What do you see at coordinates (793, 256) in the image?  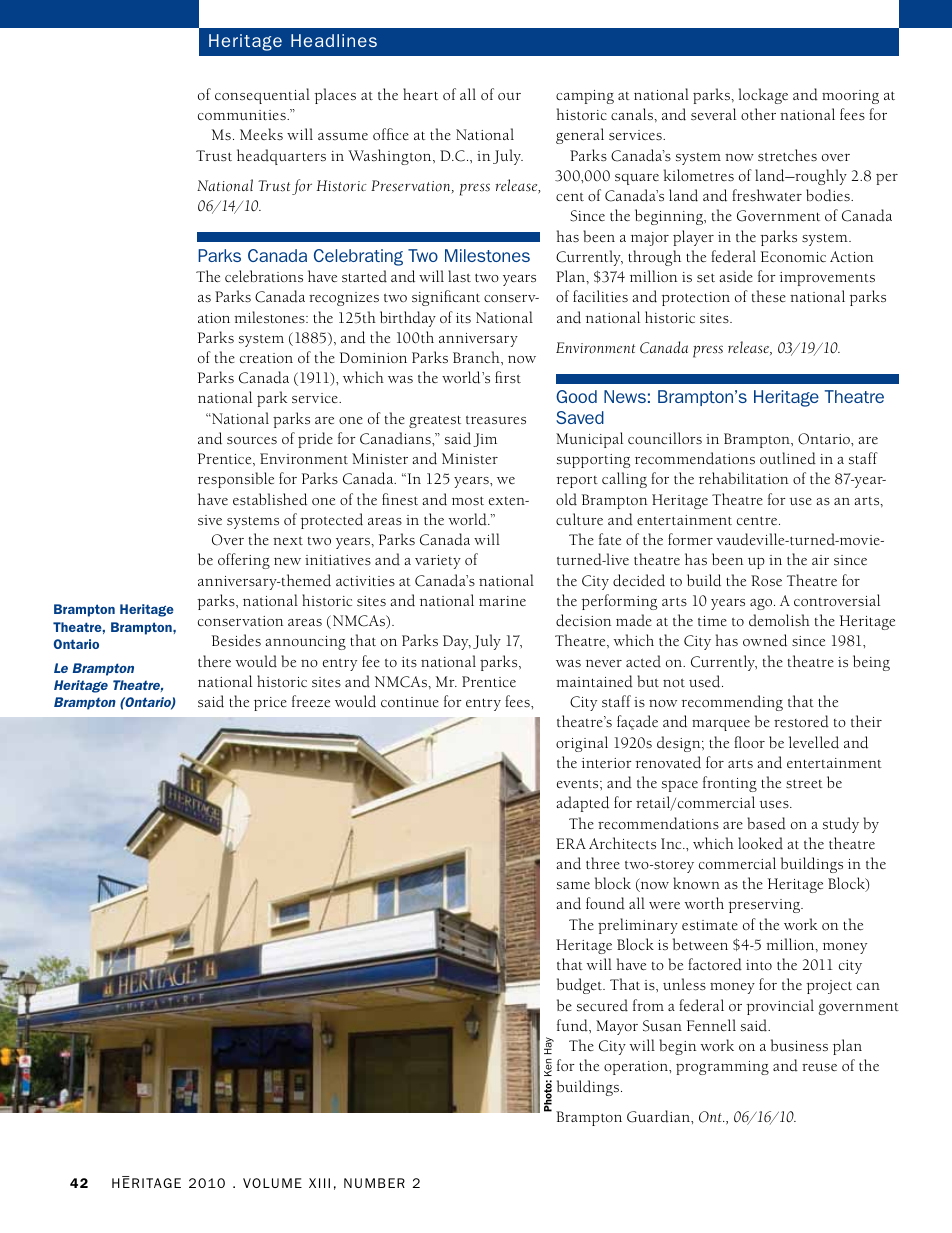 I see `Economic` at bounding box center [793, 256].
